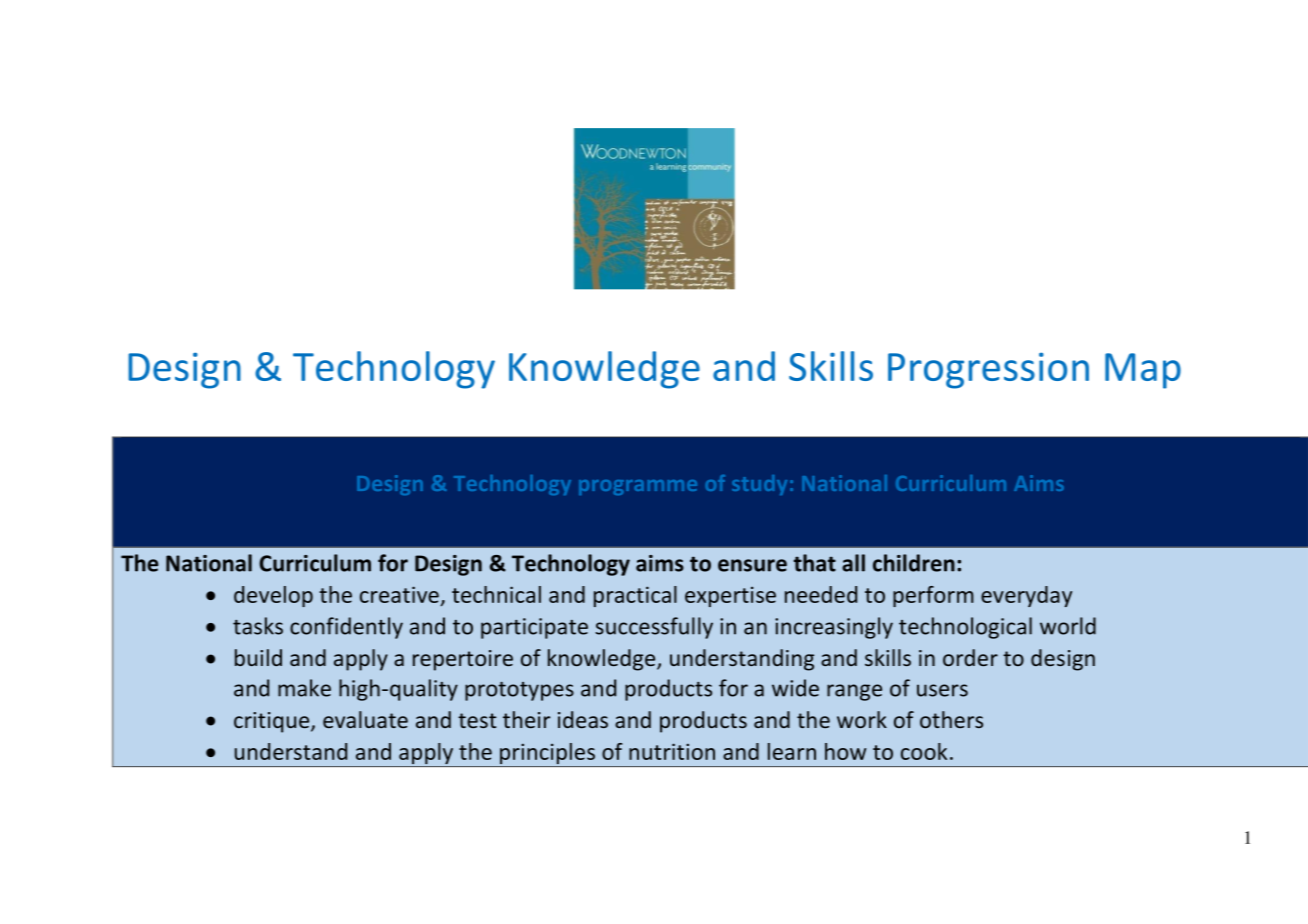 This image has height=924, width=1308. I want to click on order, so click(970, 657).
